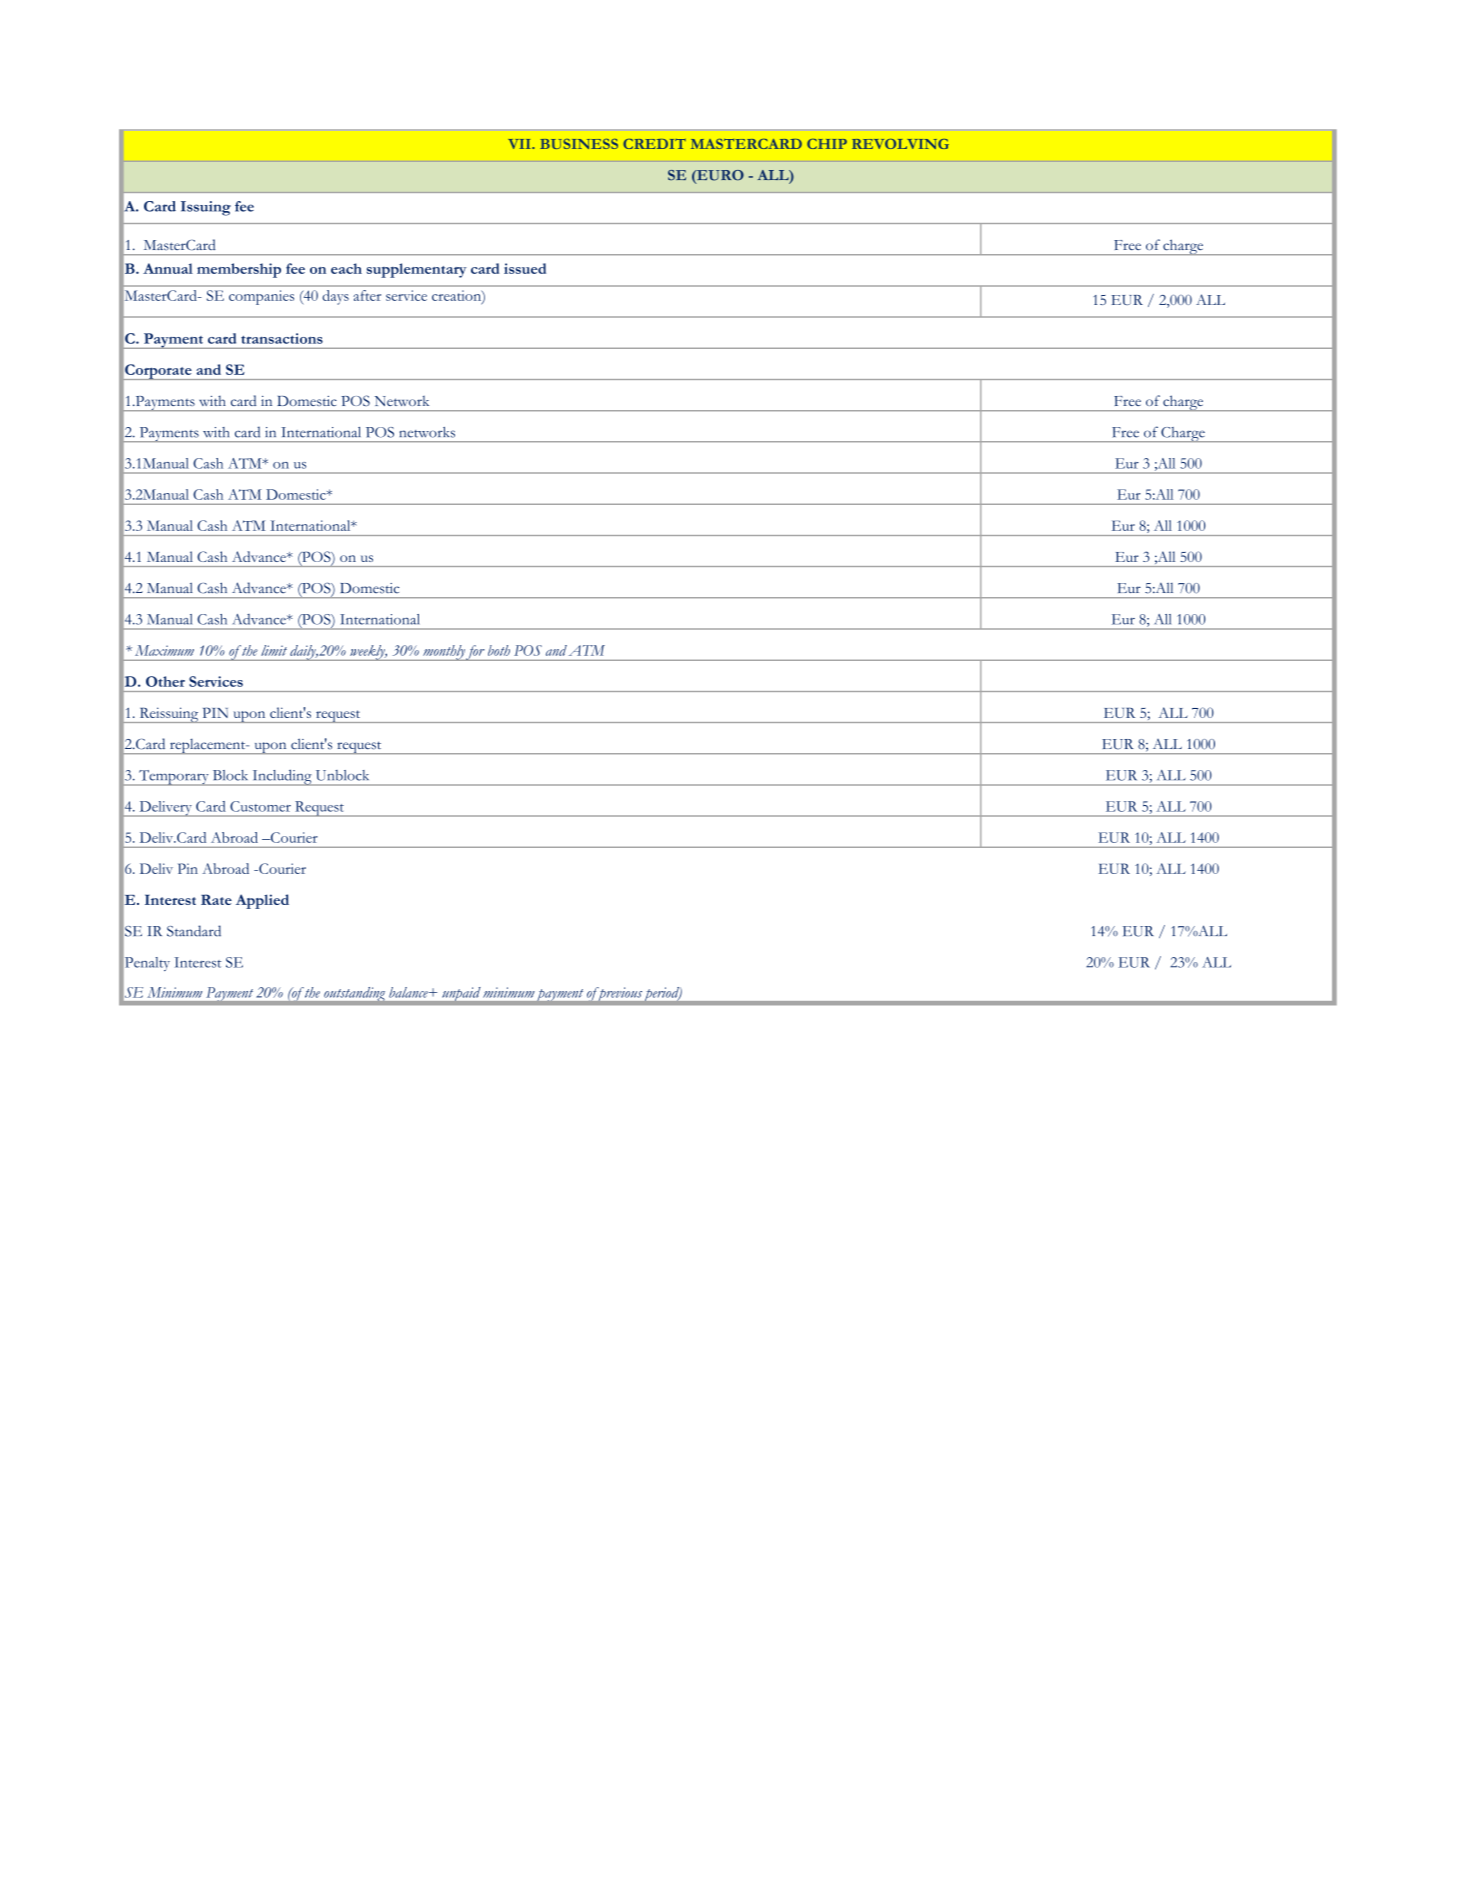  I want to click on VII, so click(520, 144).
